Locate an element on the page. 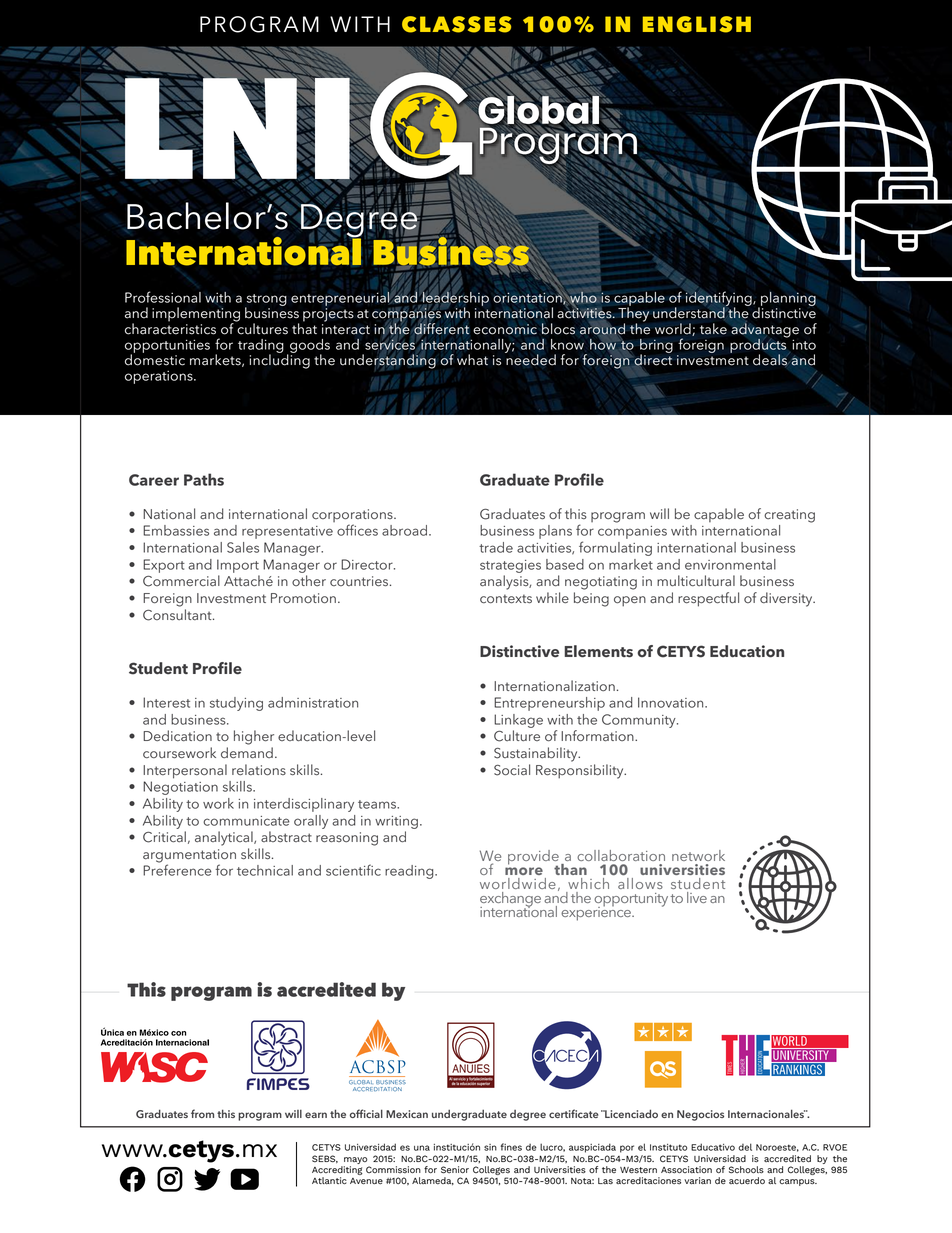  economic is located at coordinates (505, 329).
